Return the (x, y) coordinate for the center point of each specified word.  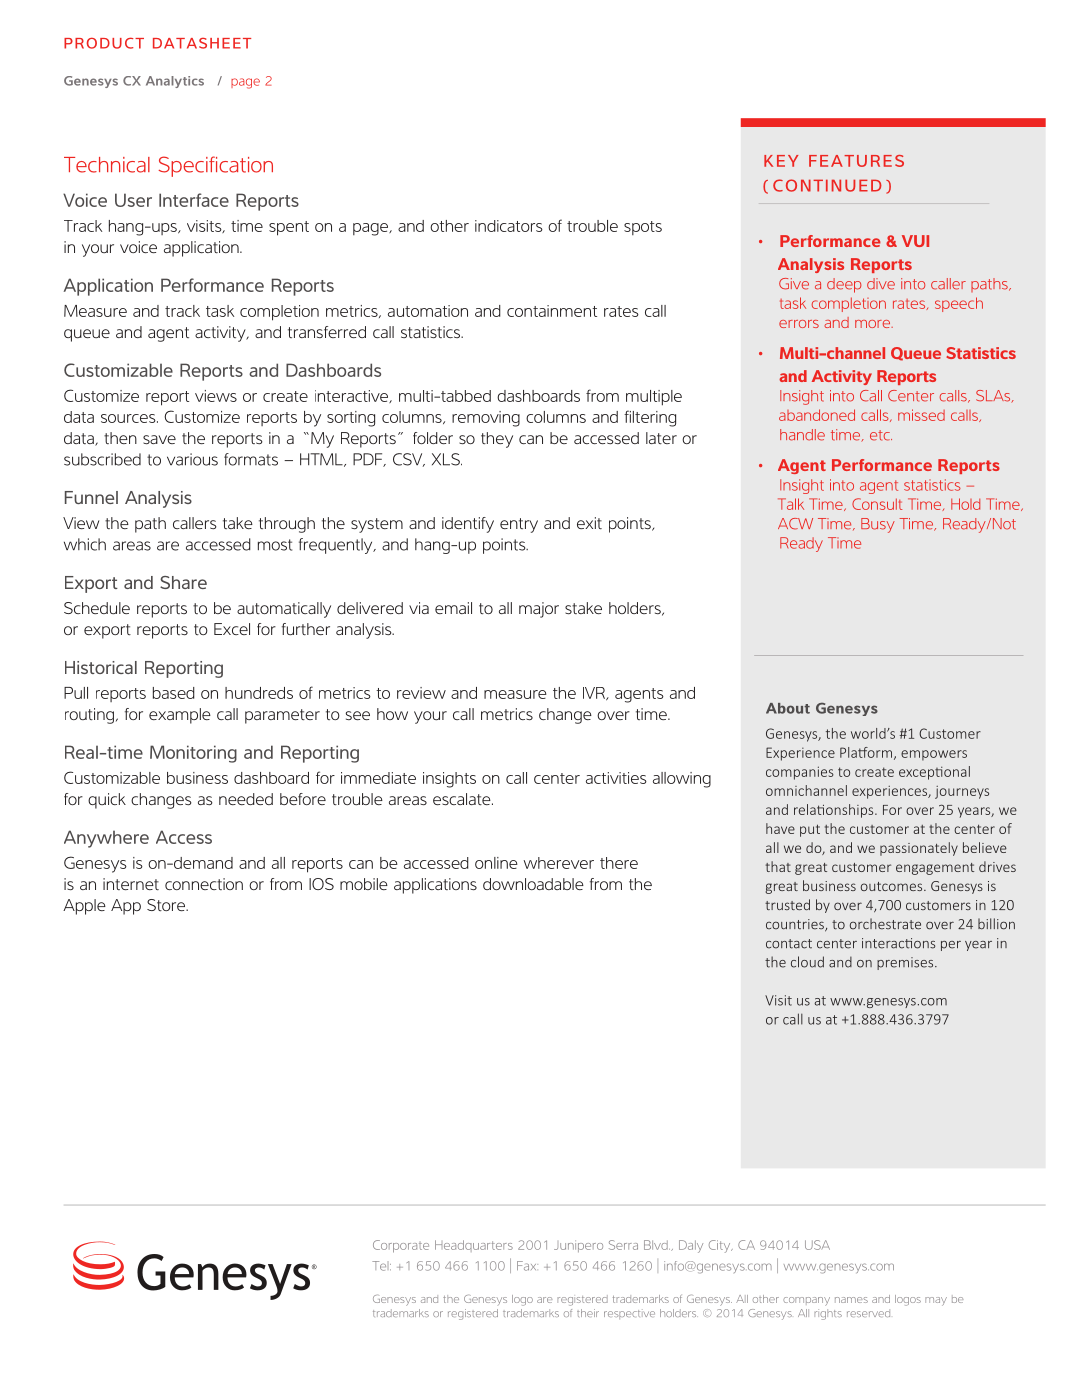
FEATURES (856, 161)
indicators (509, 226)
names (851, 1300)
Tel (381, 1266)
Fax (527, 1266)
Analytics (175, 82)
